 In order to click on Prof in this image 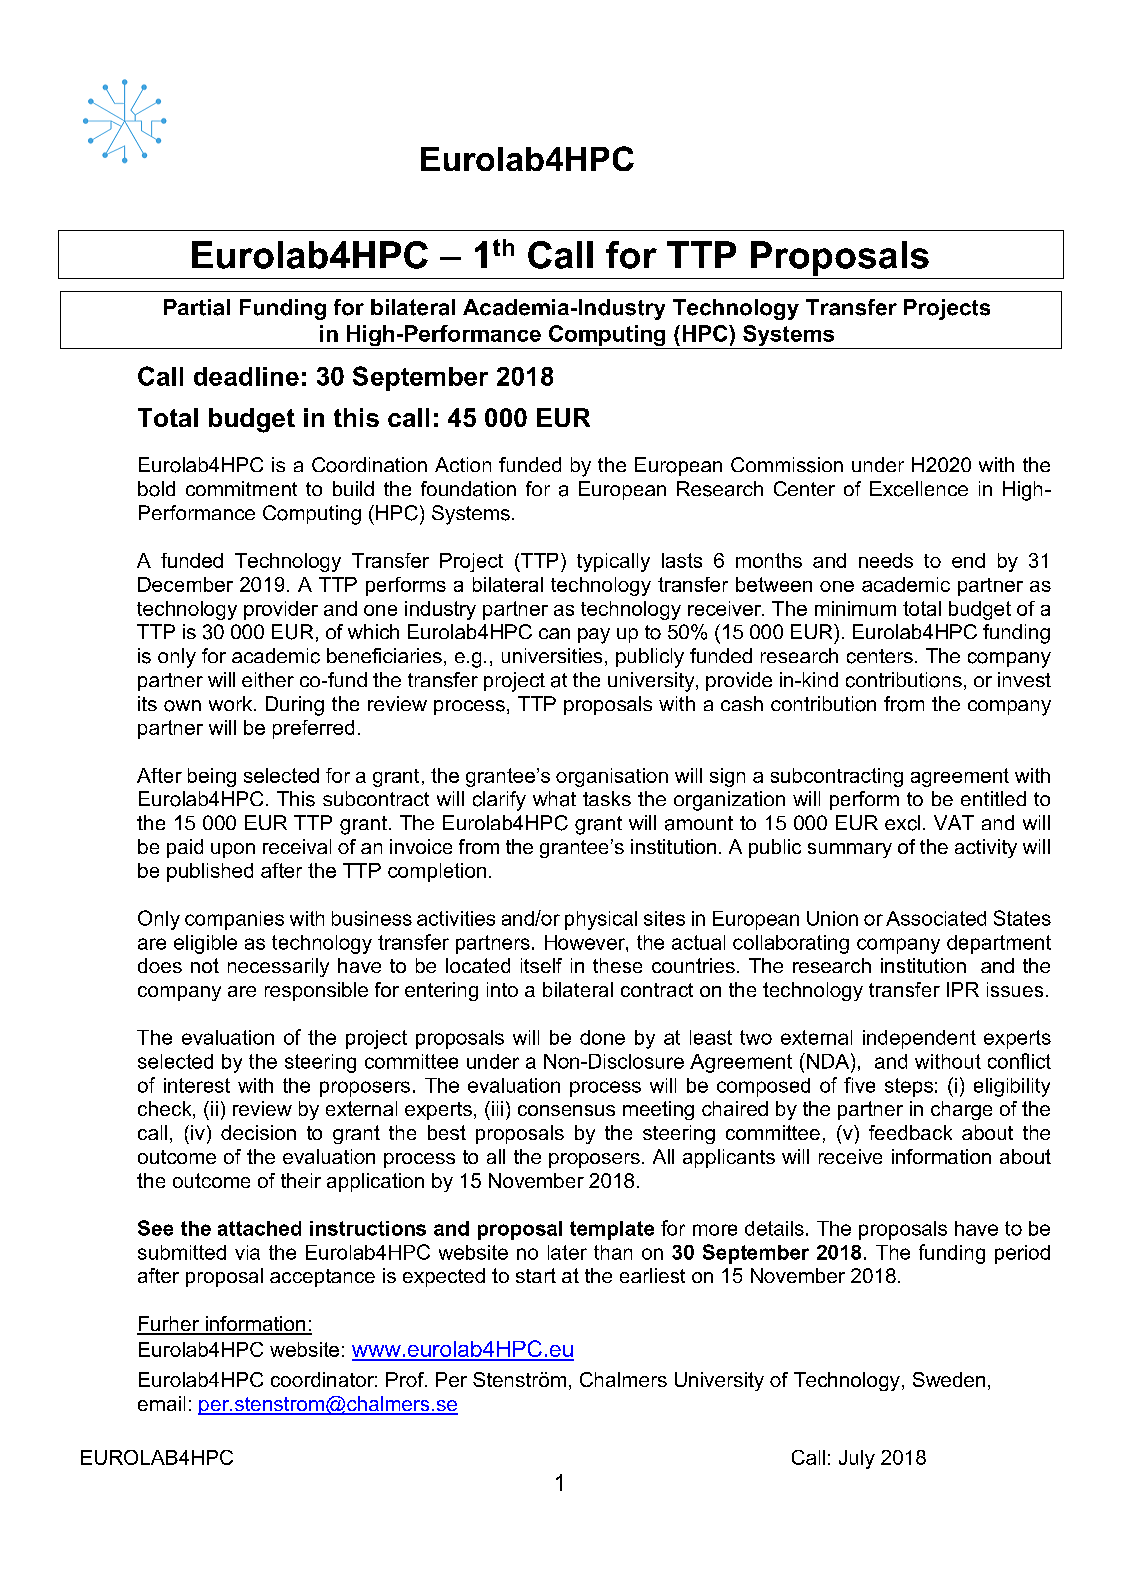, I will do `click(406, 1379)`.
